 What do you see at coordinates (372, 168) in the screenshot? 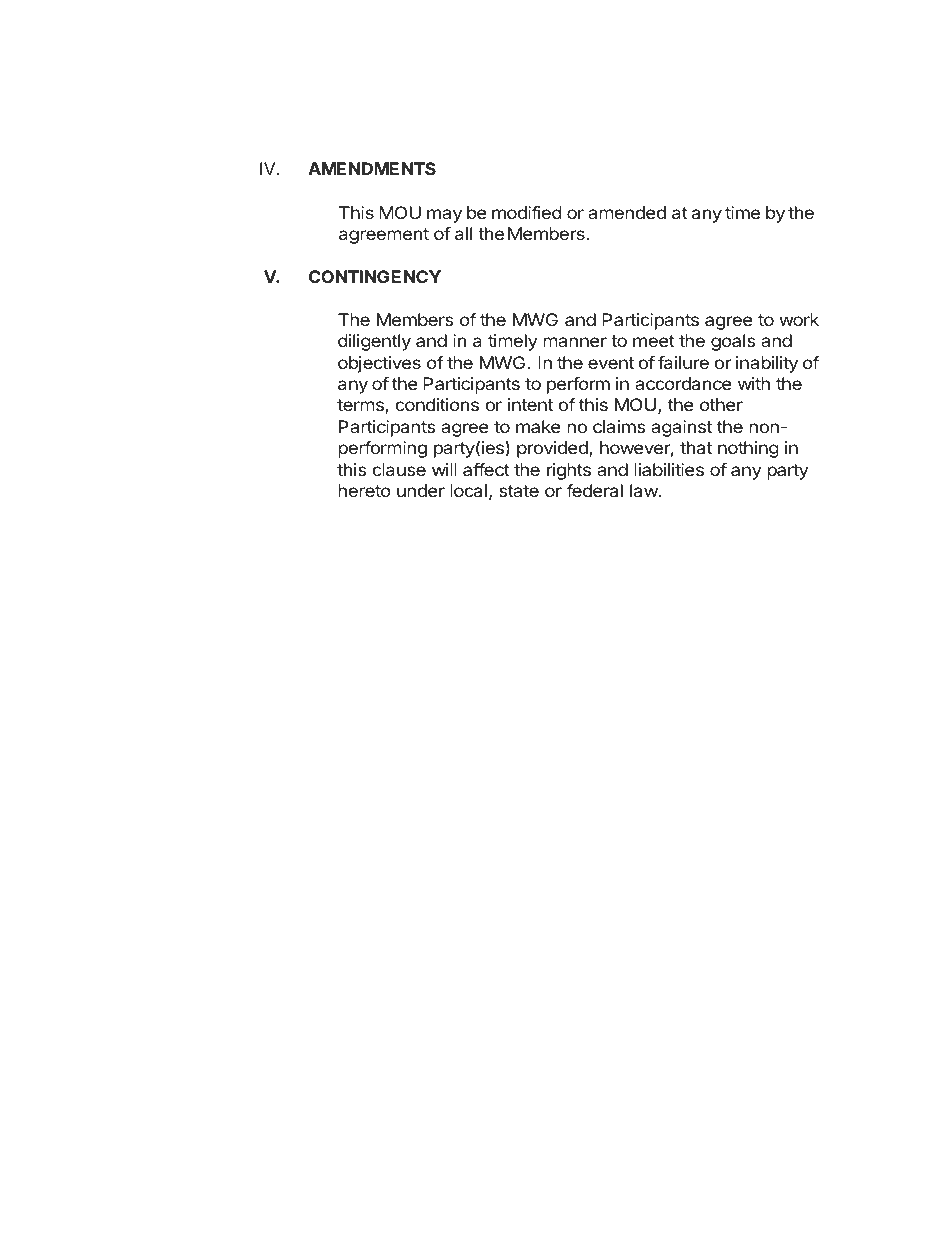
I see `AMENDMENTS` at bounding box center [372, 168].
